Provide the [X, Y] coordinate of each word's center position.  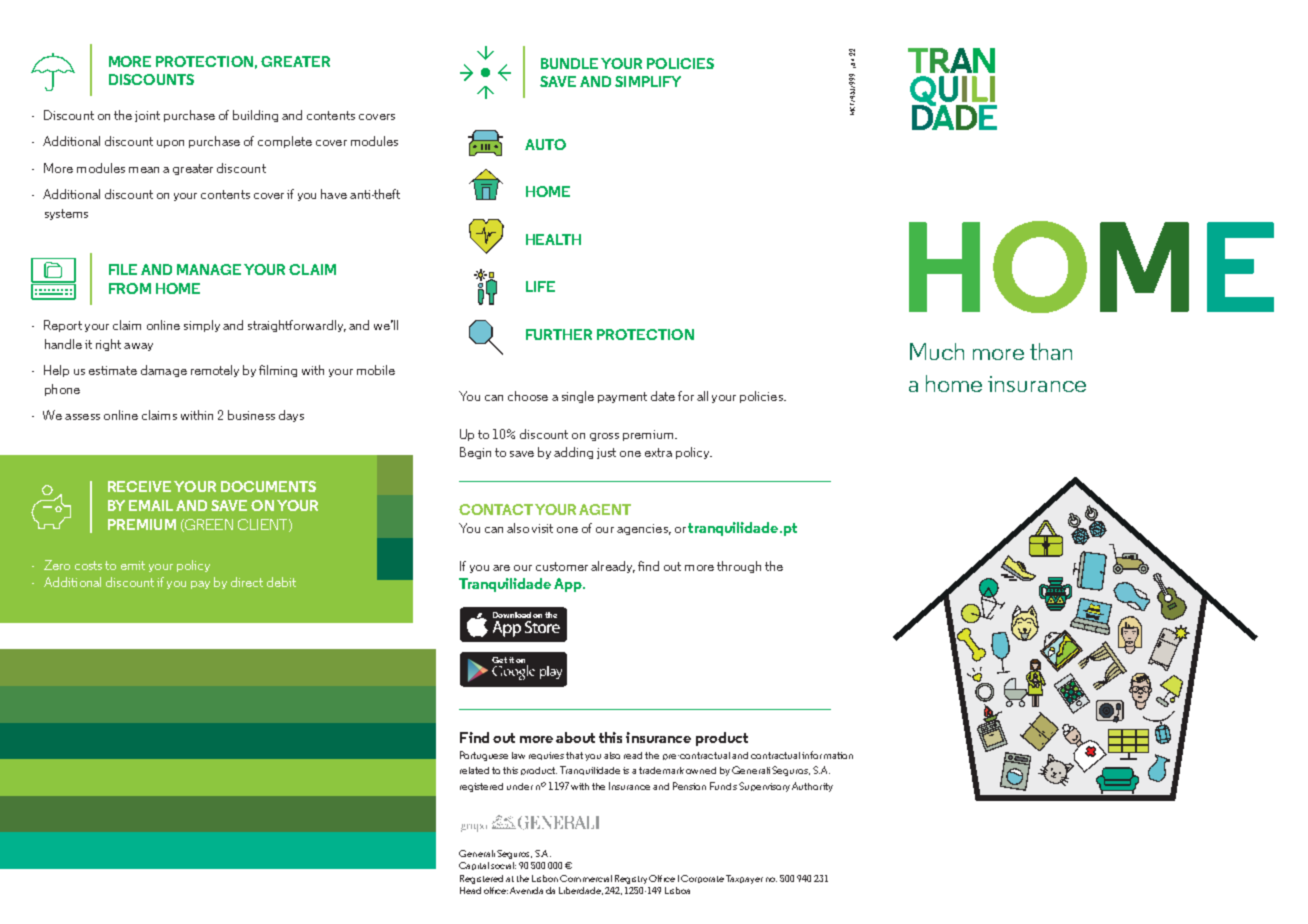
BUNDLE [569, 63]
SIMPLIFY [648, 81]
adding [573, 453]
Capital [474, 866]
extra [658, 452]
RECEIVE [139, 486]
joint [147, 116]
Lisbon [545, 878]
